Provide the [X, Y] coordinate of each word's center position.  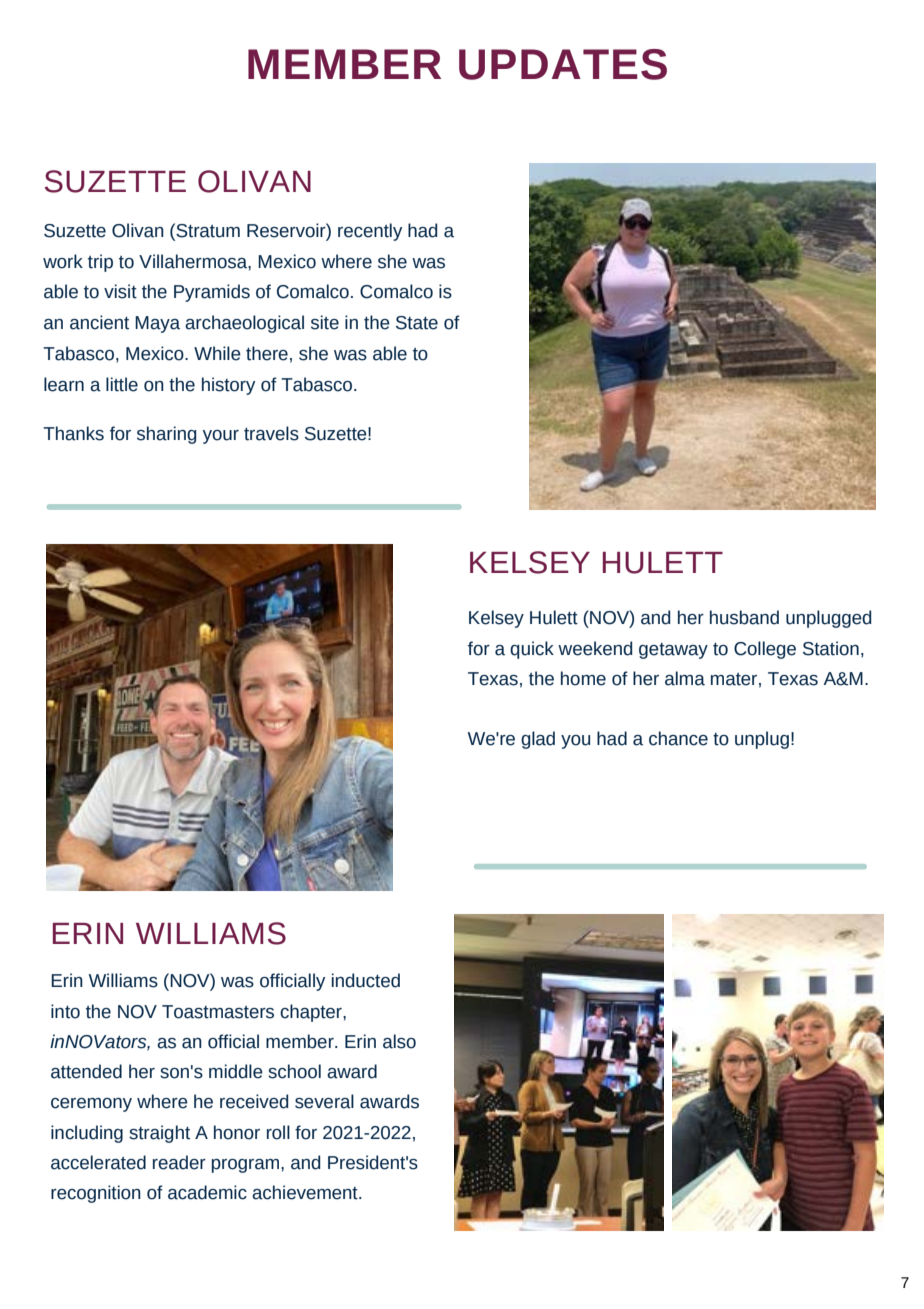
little [122, 384]
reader [179, 1162]
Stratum [207, 230]
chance [678, 738]
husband [744, 617]
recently [370, 232]
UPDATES [563, 64]
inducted [366, 980]
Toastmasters [218, 1012]
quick [532, 650]
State [417, 323]
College [765, 650]
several [324, 1101]
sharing [166, 435]
